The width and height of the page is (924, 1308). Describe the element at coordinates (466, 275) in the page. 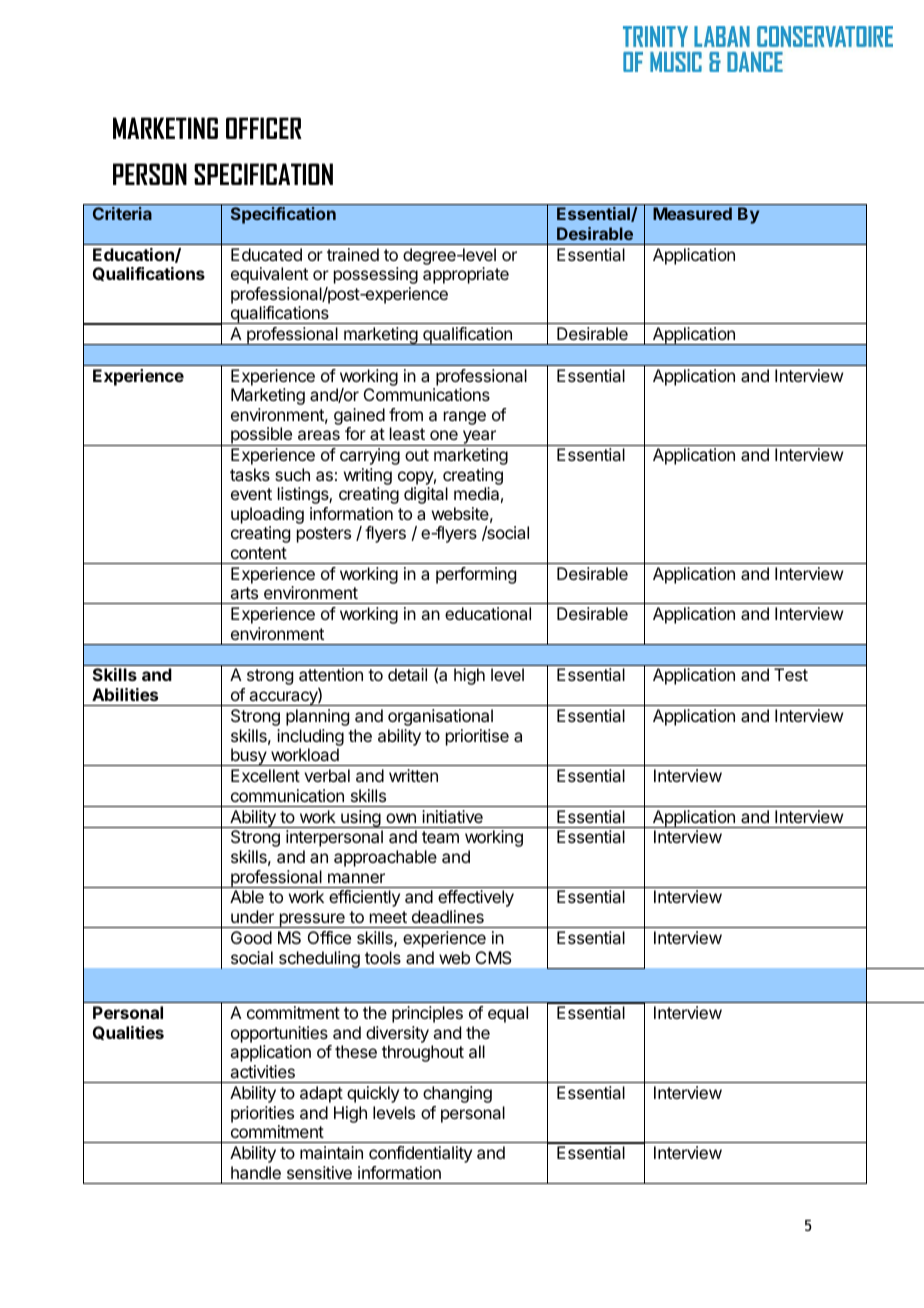

I see `appropriate` at that location.
